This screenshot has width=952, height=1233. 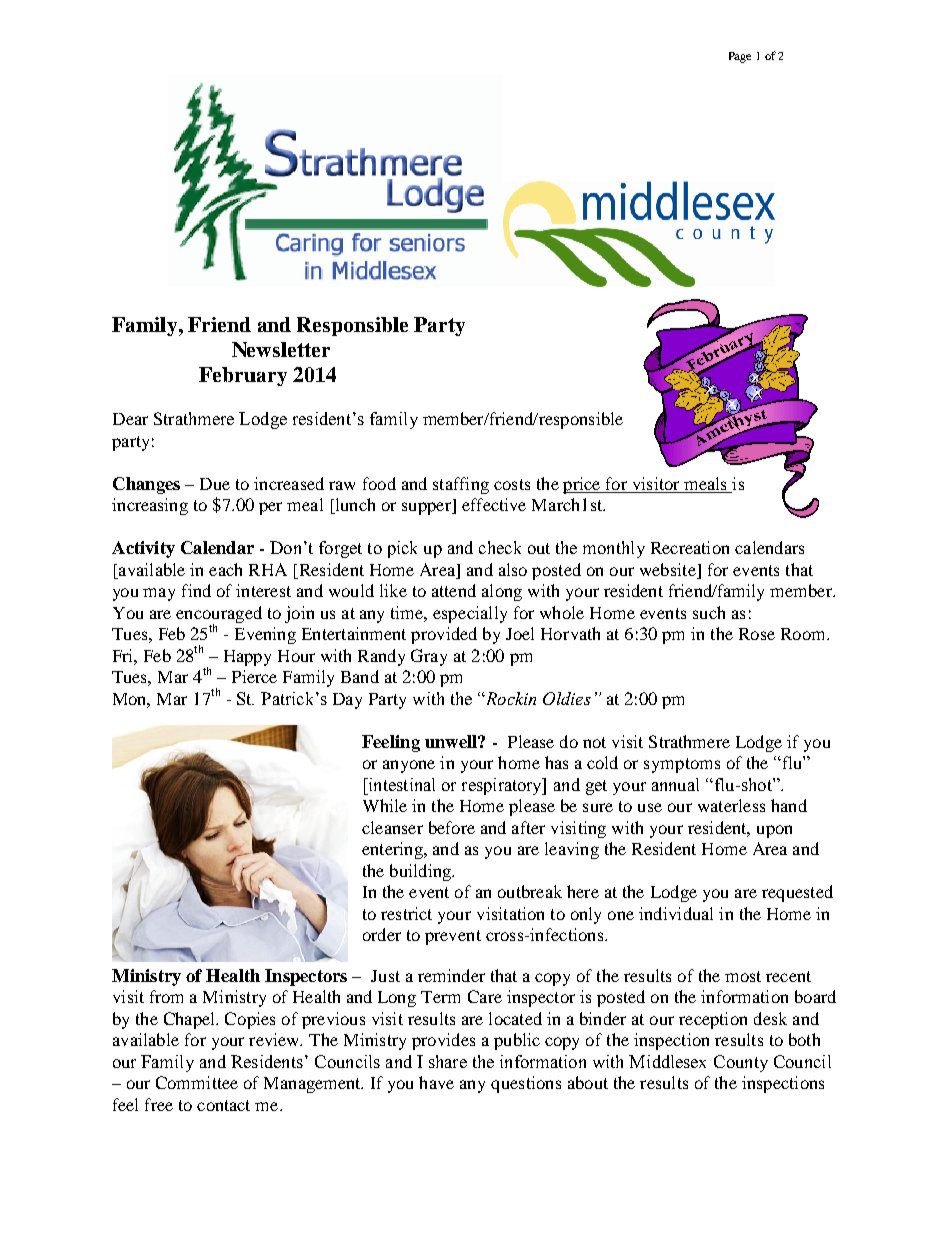 What do you see at coordinates (197, 1082) in the screenshot?
I see `Committee` at bounding box center [197, 1082].
